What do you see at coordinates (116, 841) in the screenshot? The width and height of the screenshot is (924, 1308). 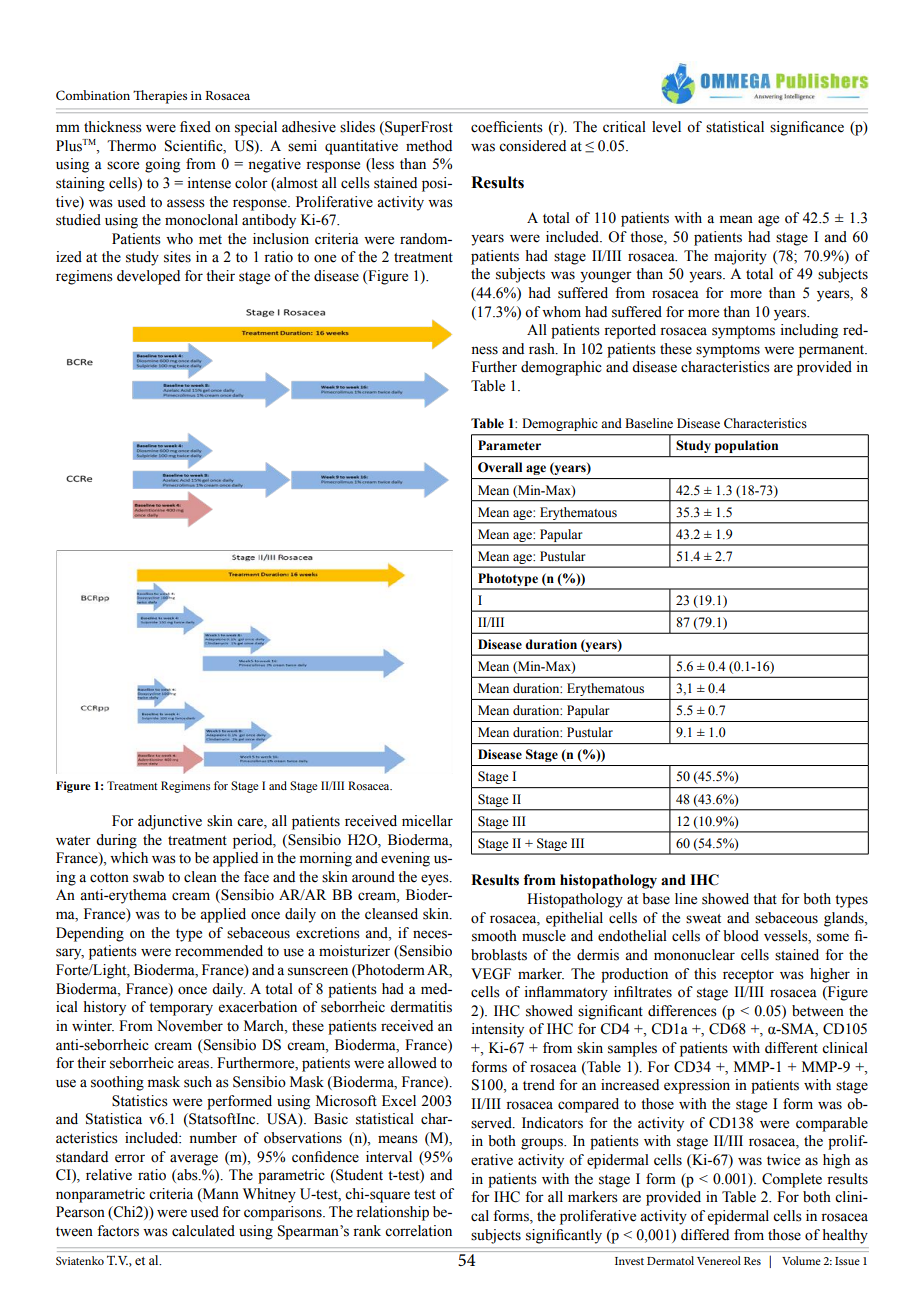 I see `during` at bounding box center [116, 841].
